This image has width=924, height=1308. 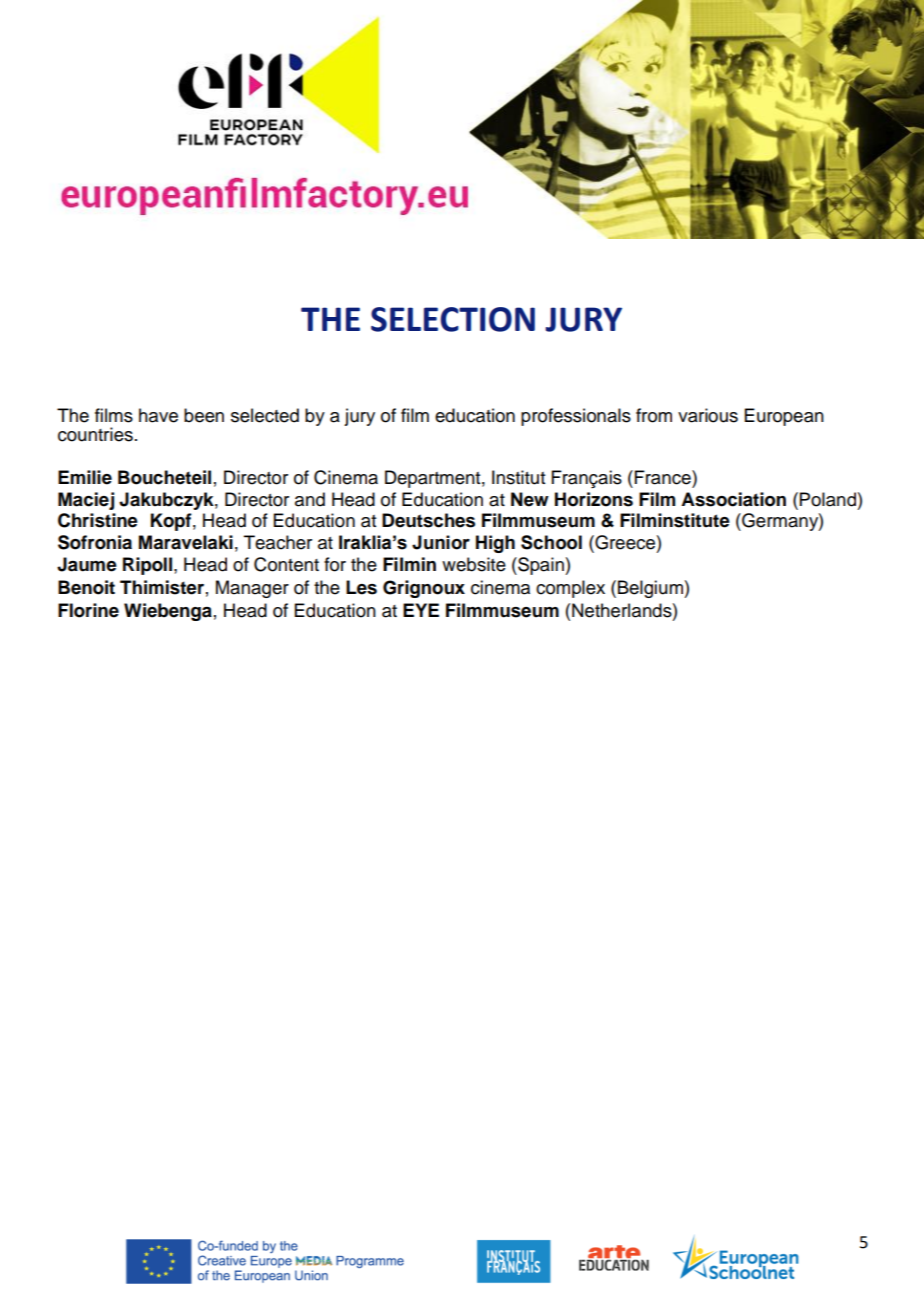 I want to click on New, so click(x=530, y=499).
